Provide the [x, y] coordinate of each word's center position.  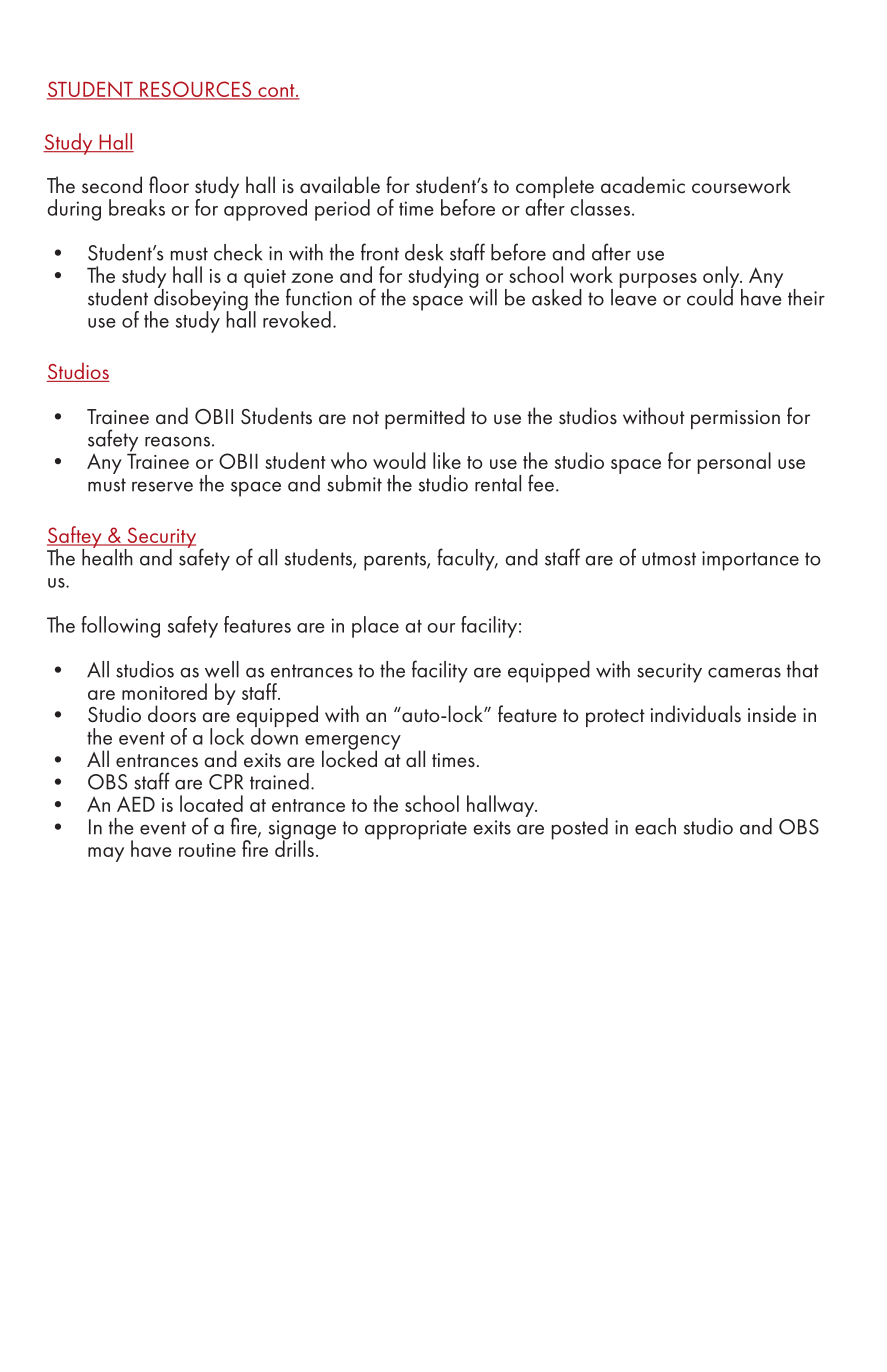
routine [207, 850]
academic [643, 185]
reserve [162, 486]
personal [734, 463]
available [340, 185]
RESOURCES [196, 90]
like [447, 460]
